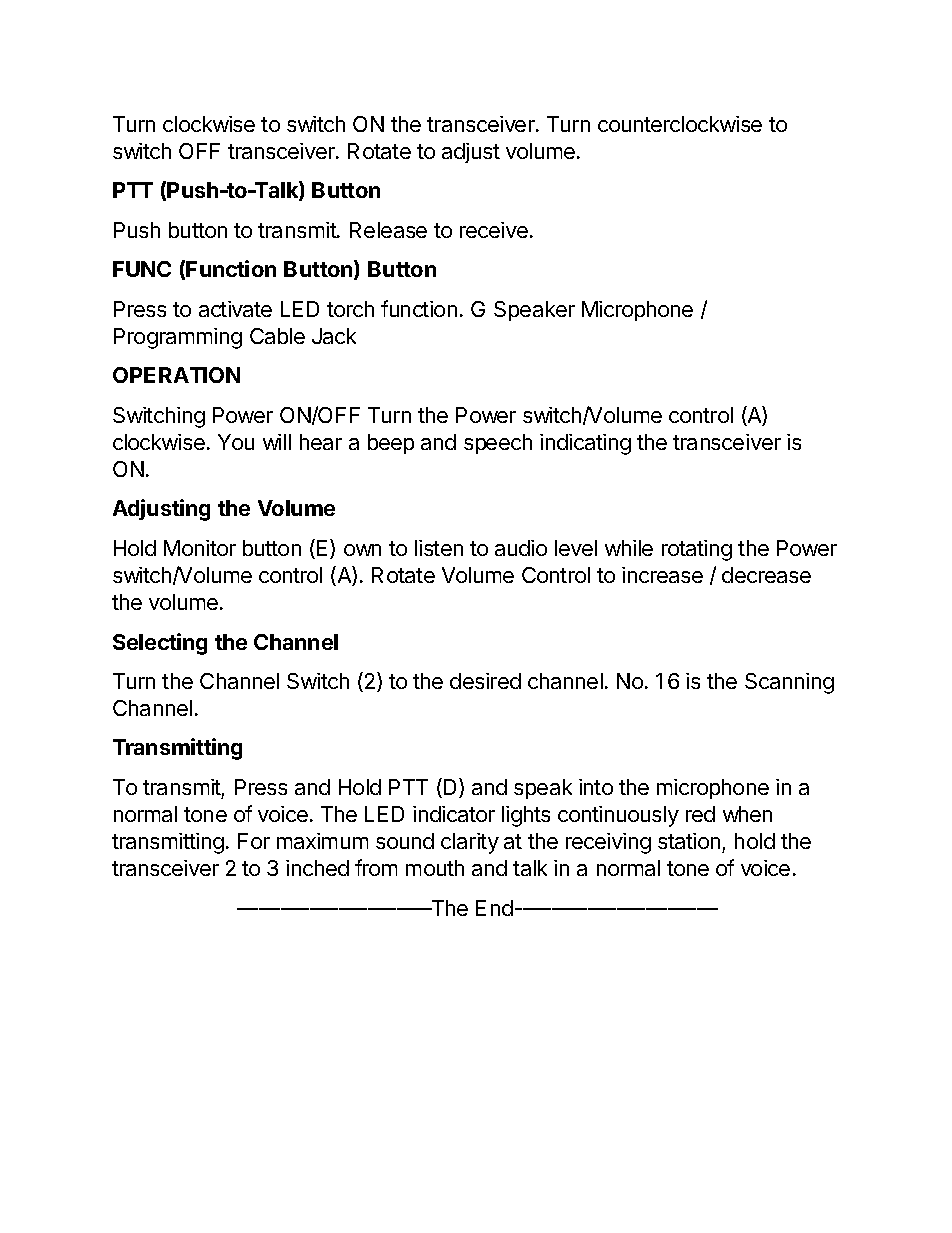 The width and height of the screenshot is (952, 1233). I want to click on For, so click(254, 841).
